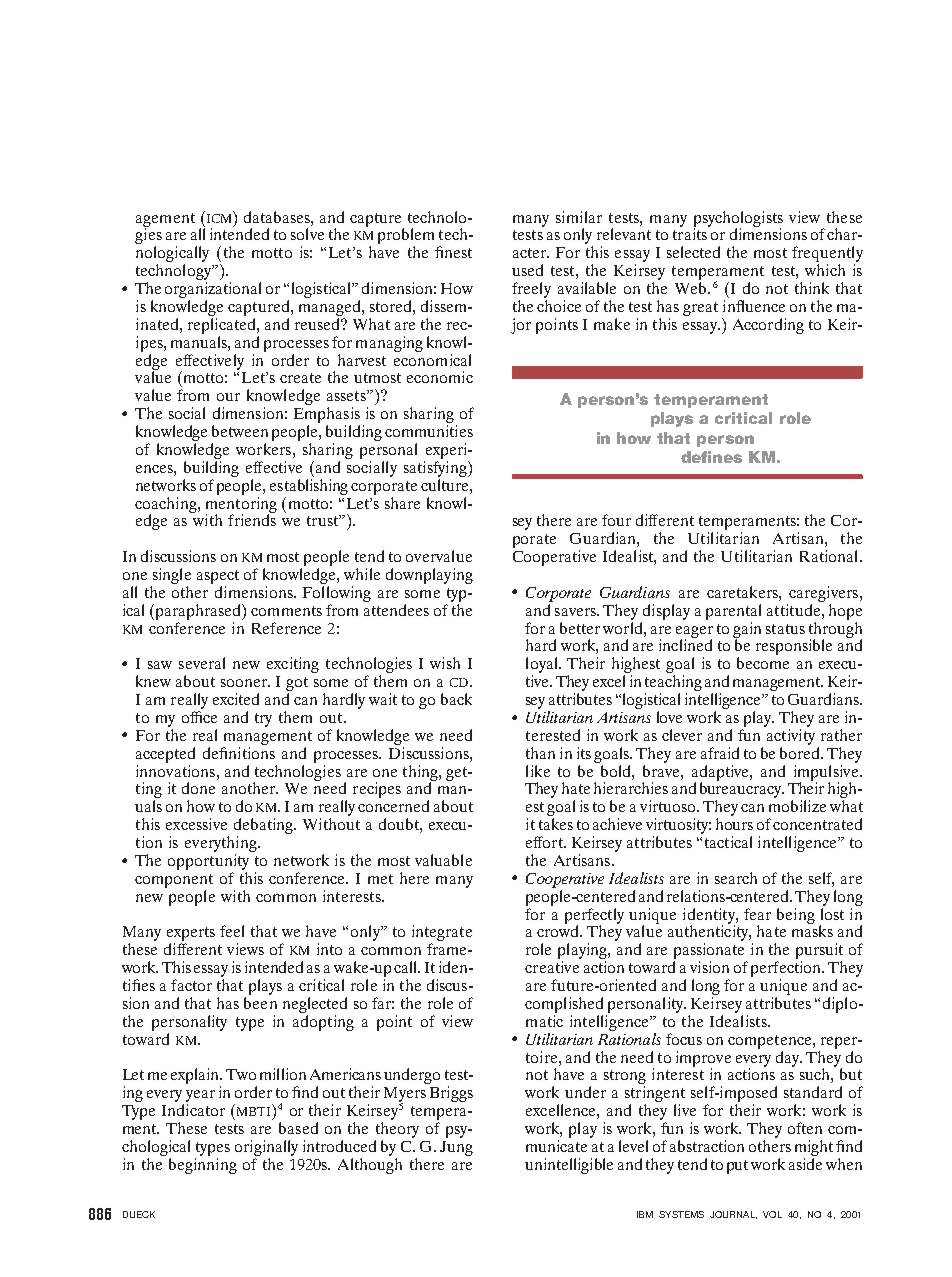 This image has width=952, height=1277. Describe the element at coordinates (453, 252) in the image. I see `finest` at that location.
